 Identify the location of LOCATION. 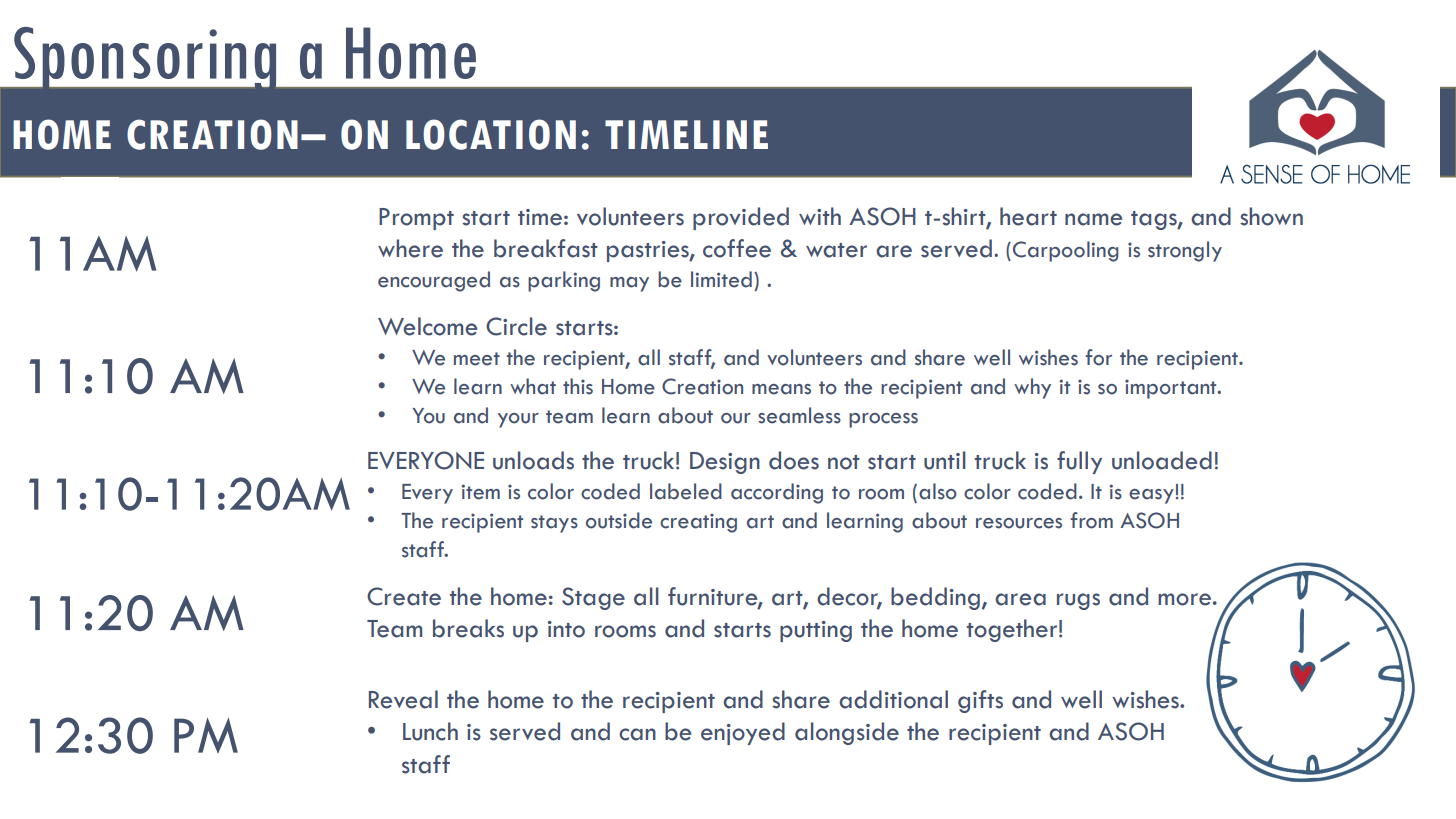
(491, 134).
